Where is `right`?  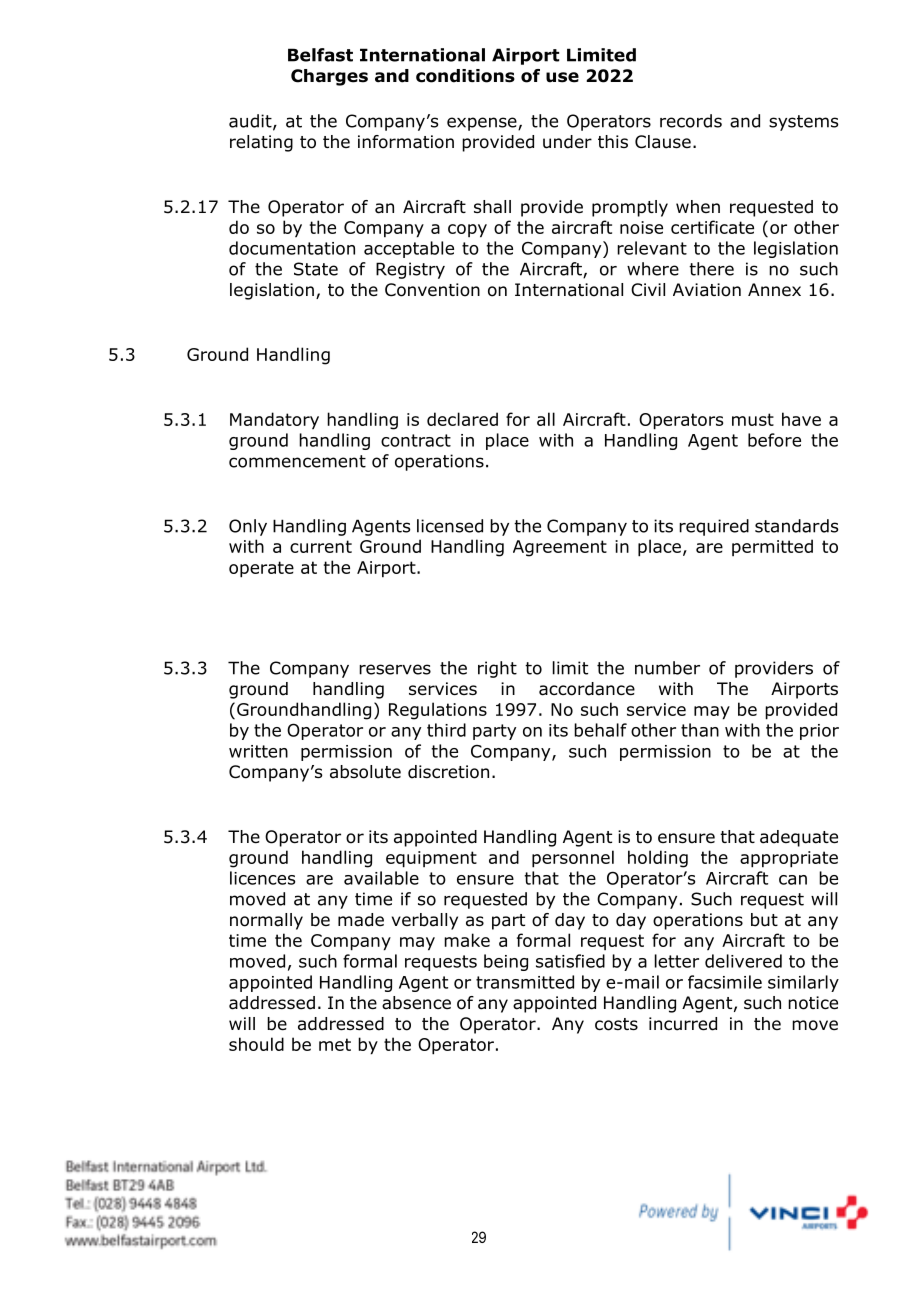
right is located at coordinates (497, 669).
